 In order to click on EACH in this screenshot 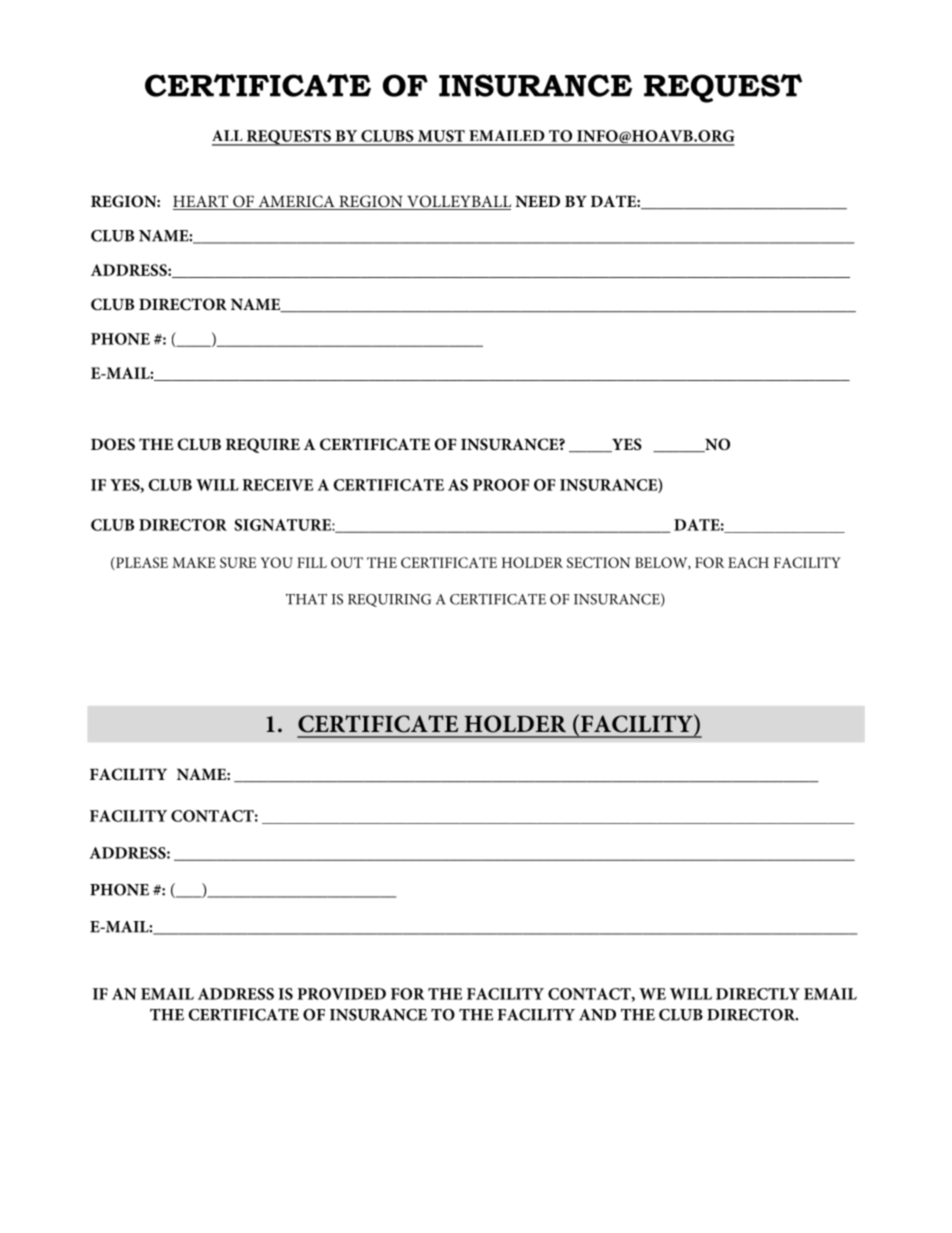, I will do `click(748, 562)`.
